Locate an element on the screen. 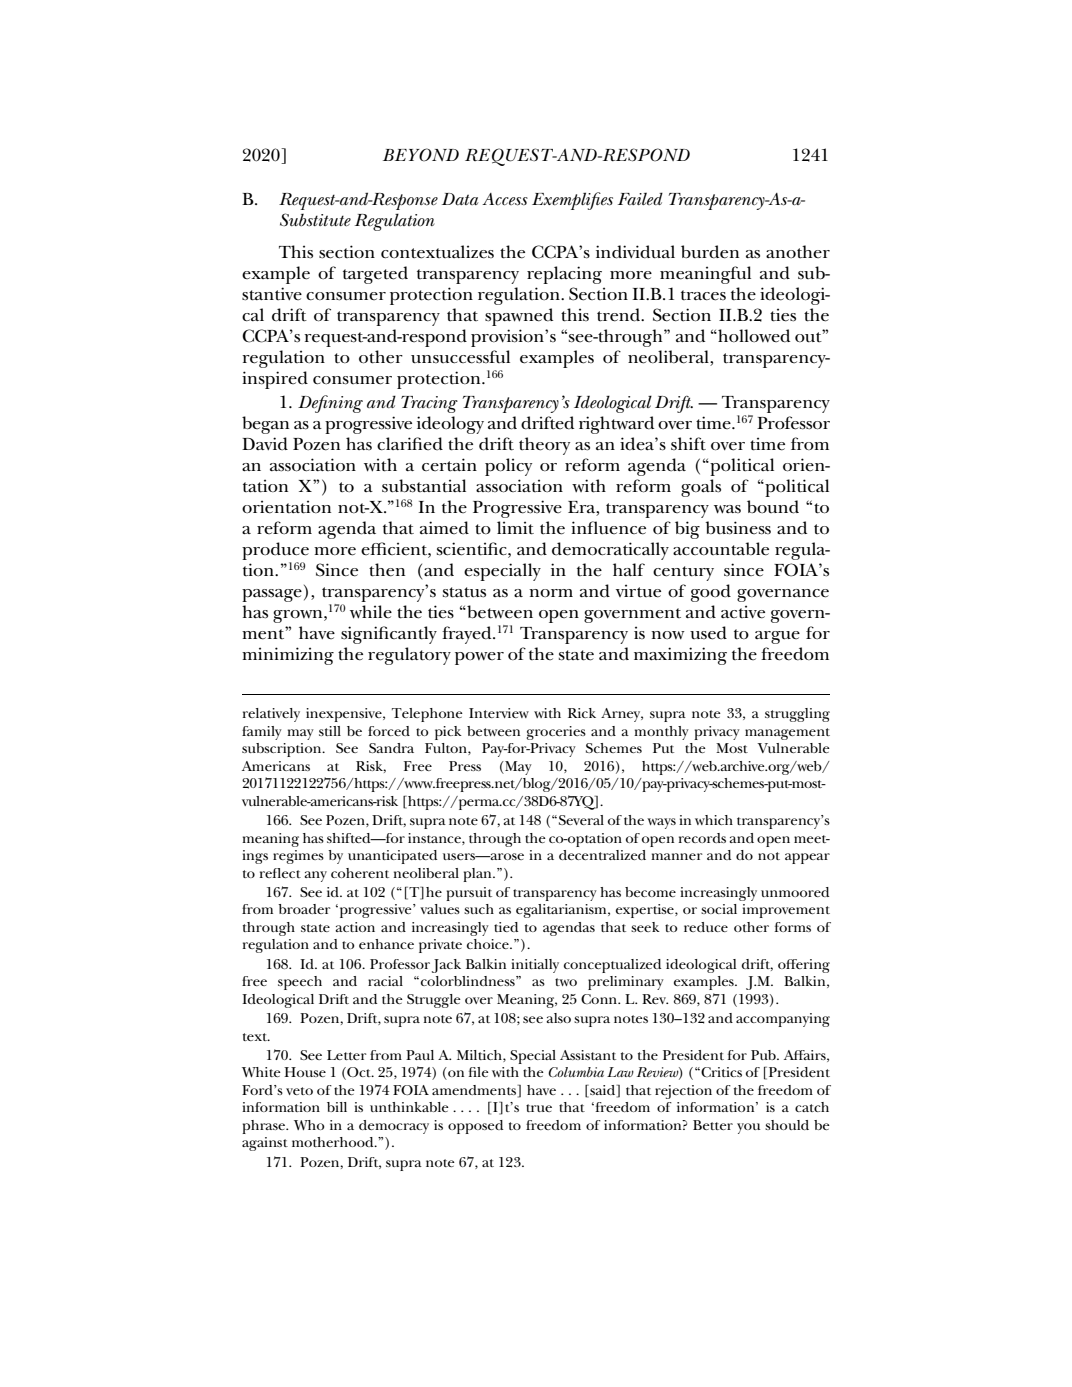  groceries is located at coordinates (556, 733).
